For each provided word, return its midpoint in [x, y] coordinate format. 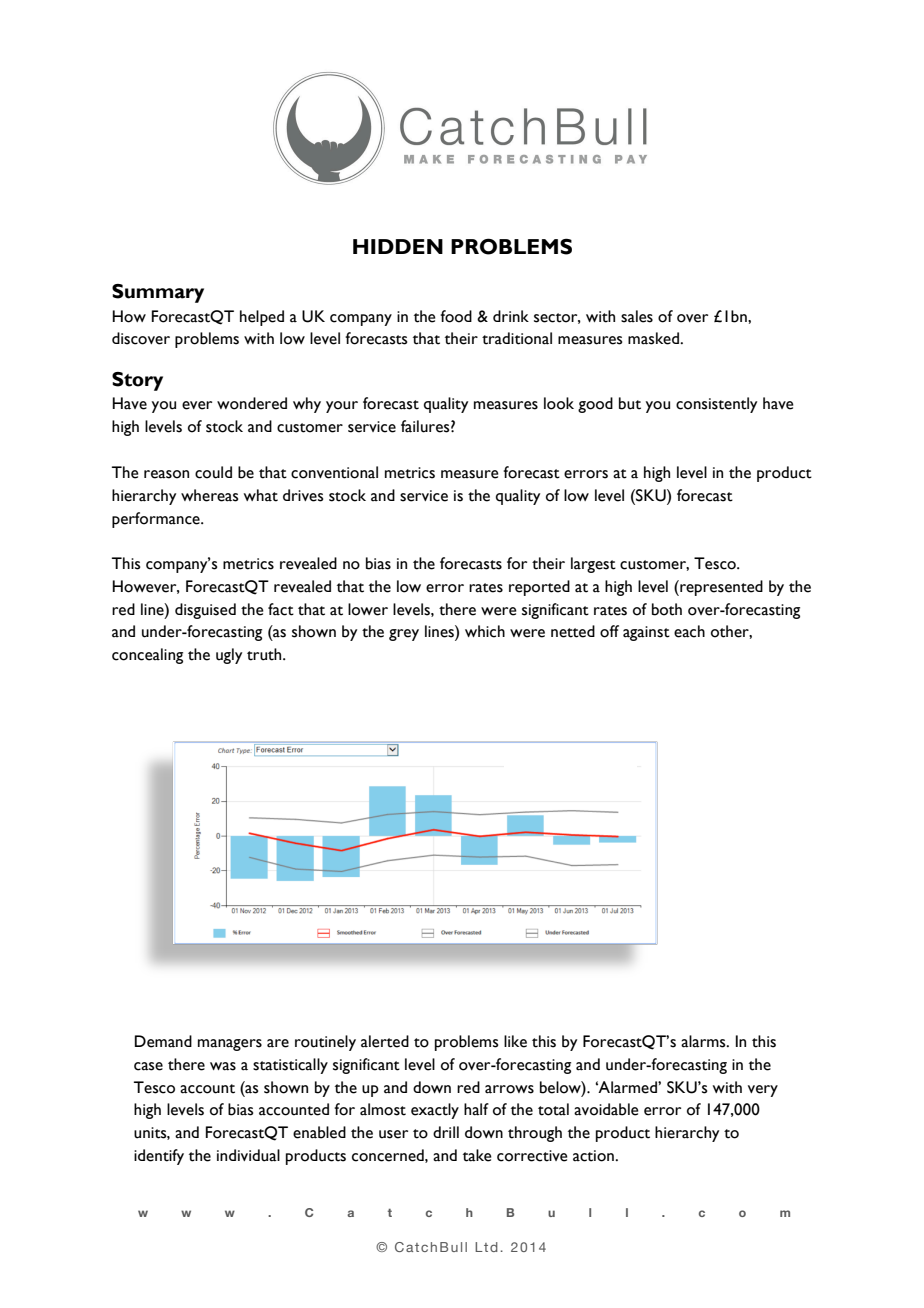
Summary [158, 293]
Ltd [486, 1247]
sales [637, 316]
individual [248, 1155]
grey [404, 635]
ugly [229, 656]
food [456, 316]
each [689, 631]
